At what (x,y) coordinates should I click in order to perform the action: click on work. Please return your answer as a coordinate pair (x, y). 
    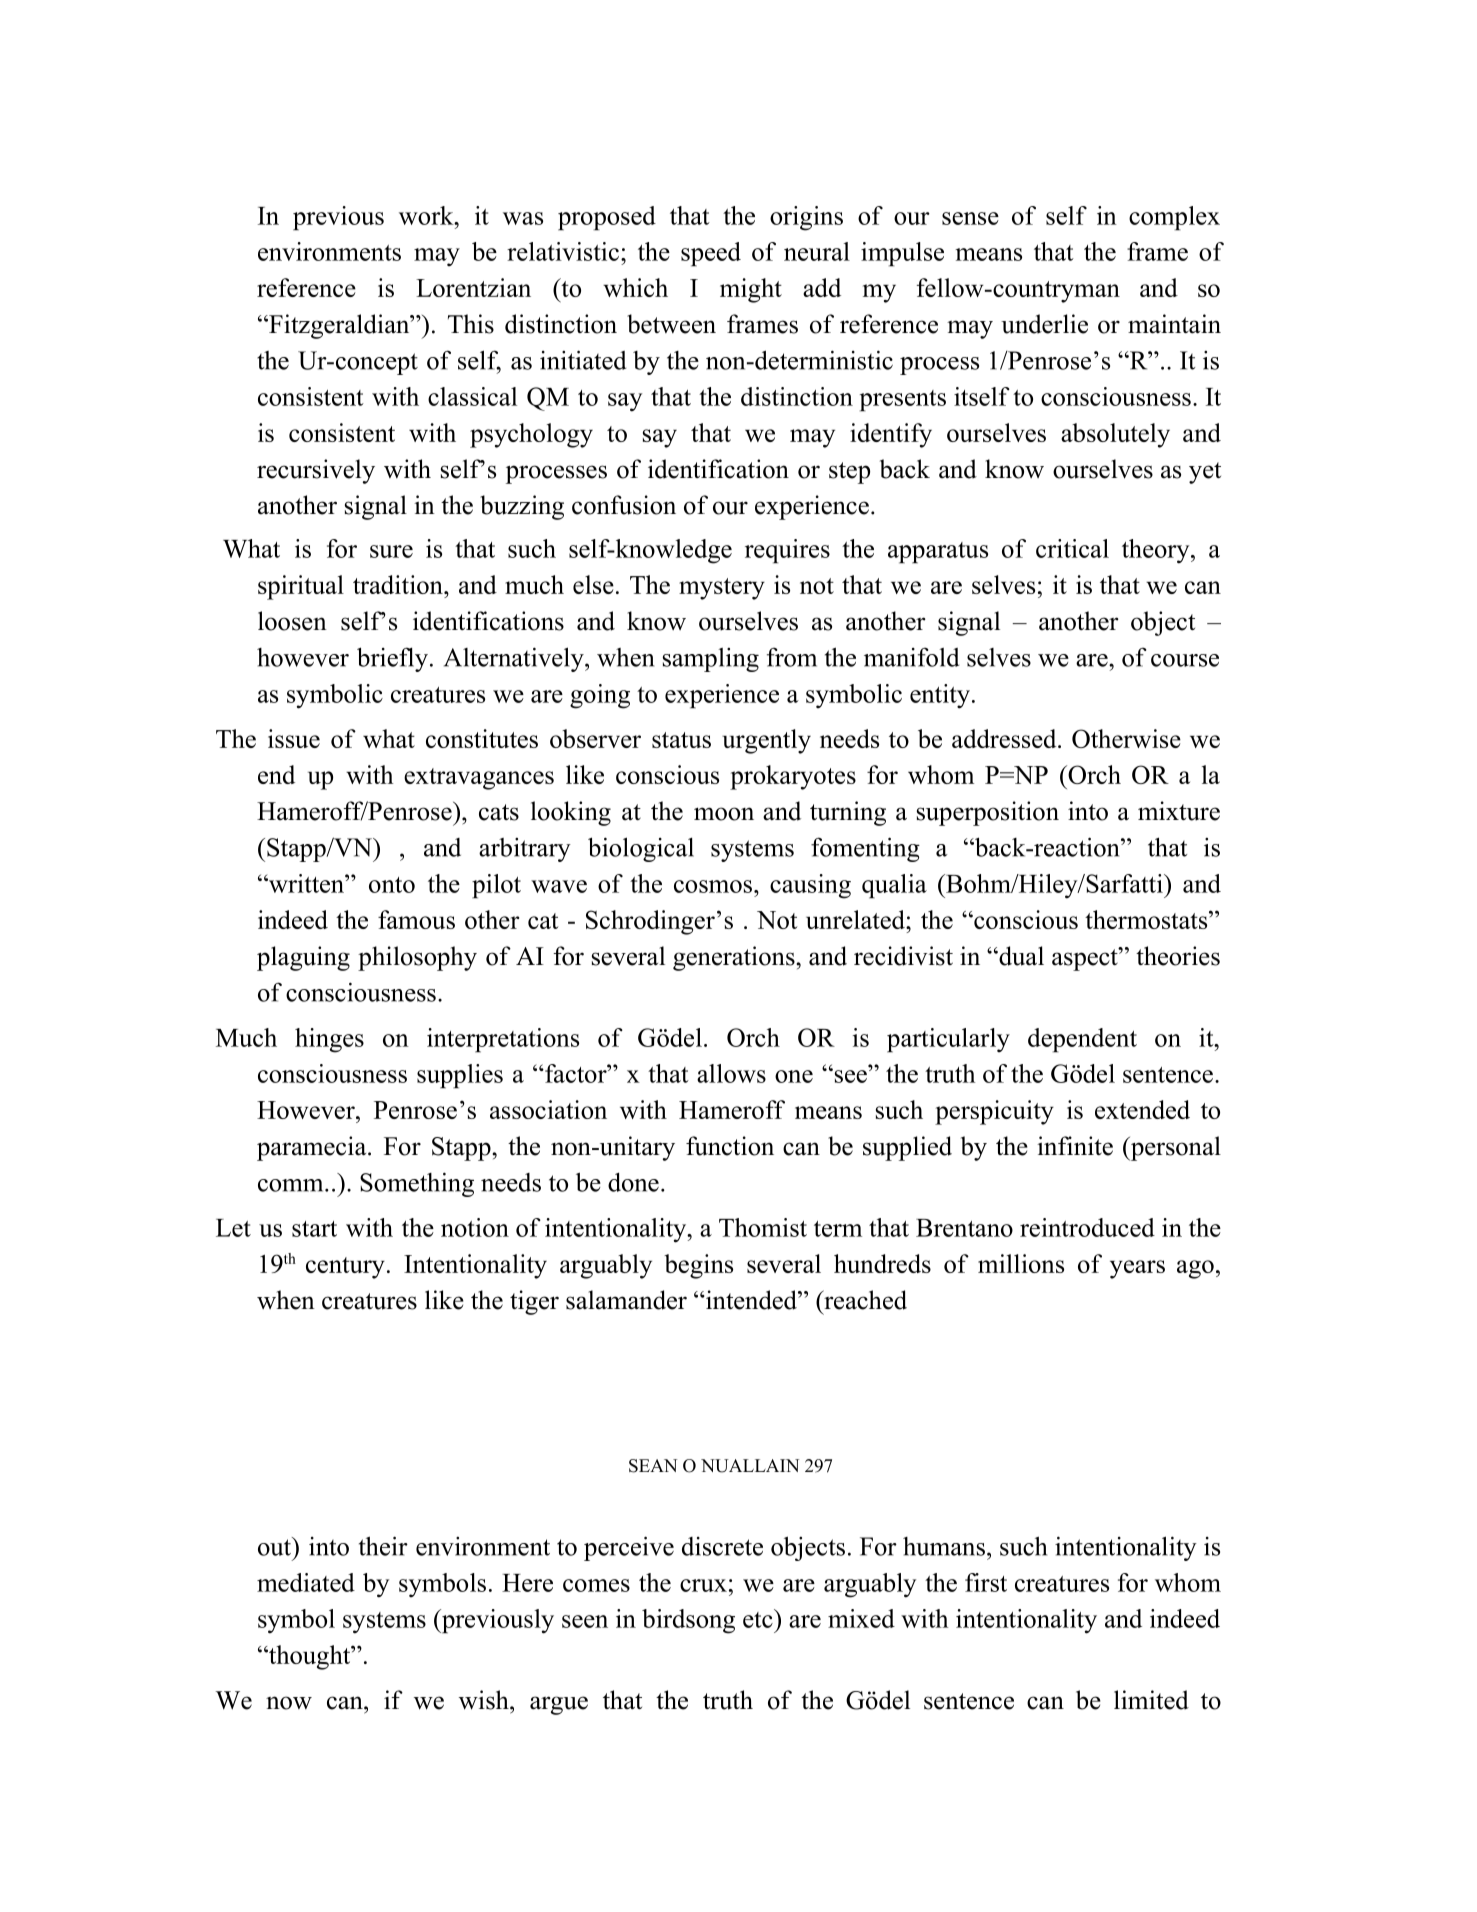
    Looking at the image, I should click on (427, 215).
